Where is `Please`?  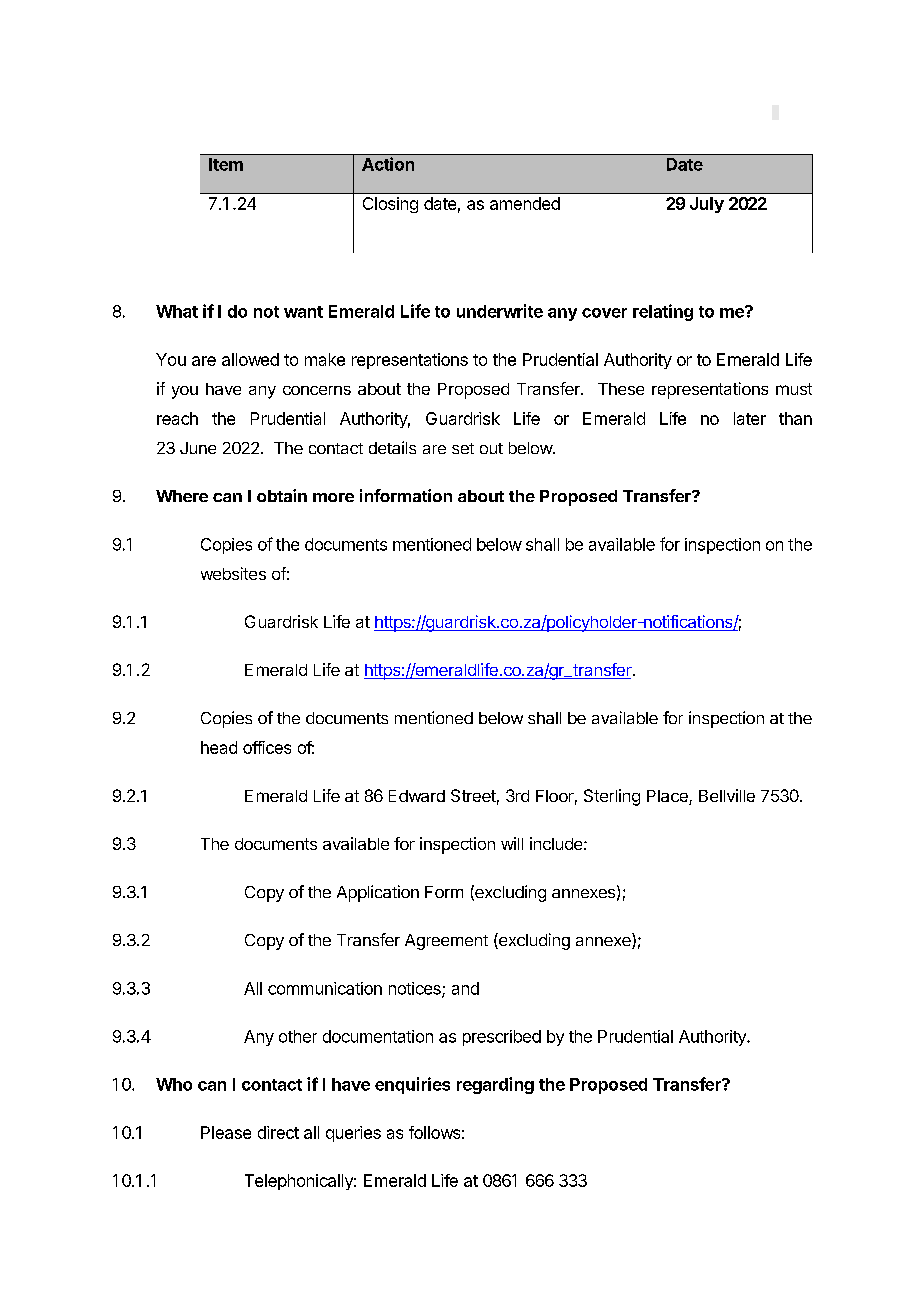 Please is located at coordinates (226, 1132).
